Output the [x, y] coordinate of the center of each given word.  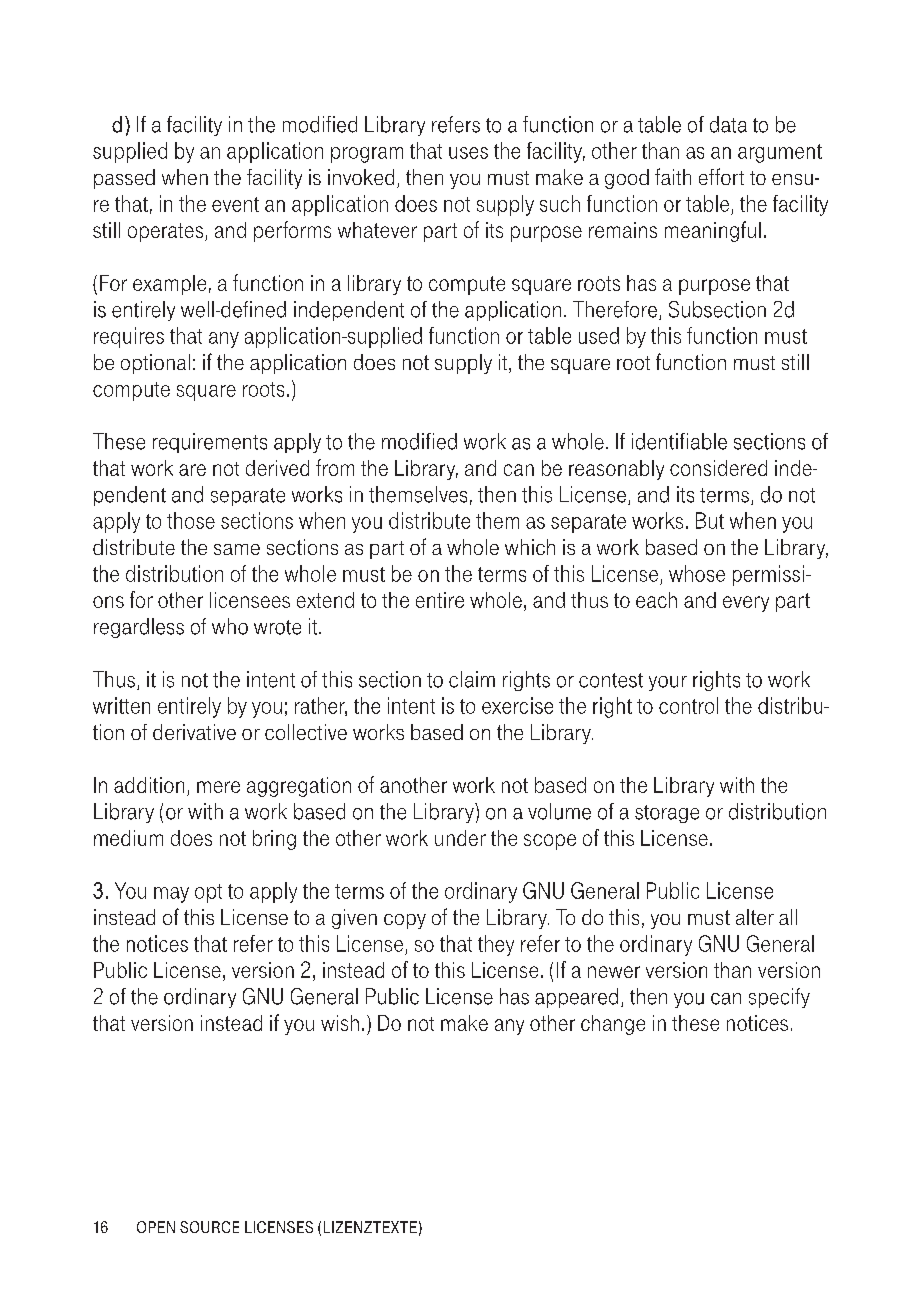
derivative [194, 732]
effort [721, 176]
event [235, 204]
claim [472, 679]
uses [468, 153]
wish [340, 1023]
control [688, 705]
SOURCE [209, 1227]
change [613, 1025]
